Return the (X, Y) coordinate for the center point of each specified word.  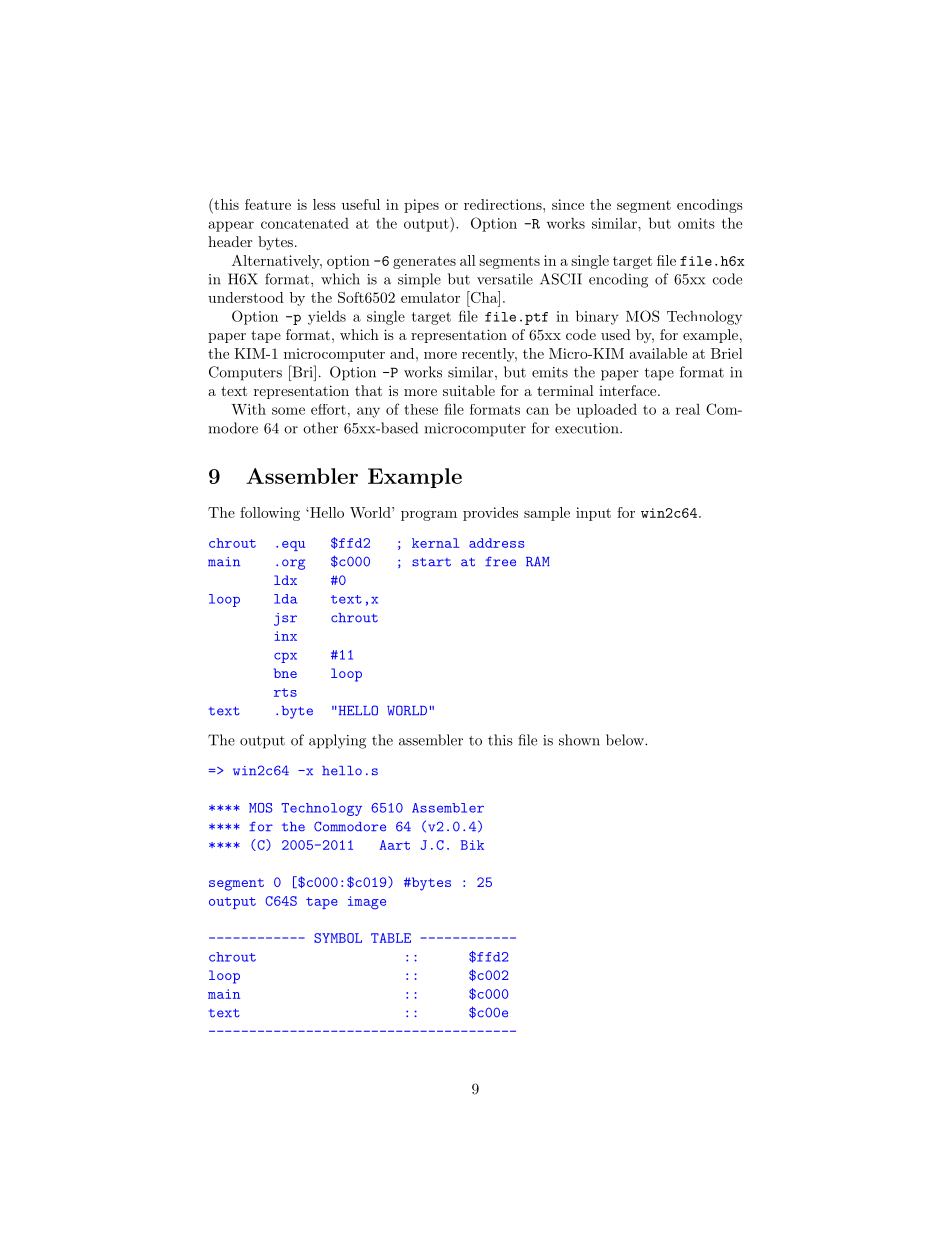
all (468, 260)
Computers (245, 373)
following (270, 514)
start (431, 562)
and (403, 353)
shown (579, 740)
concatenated (305, 223)
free (500, 562)
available (658, 353)
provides (490, 514)
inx (285, 636)
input (593, 514)
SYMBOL (338, 938)
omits (696, 223)
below (626, 740)
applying (337, 741)
